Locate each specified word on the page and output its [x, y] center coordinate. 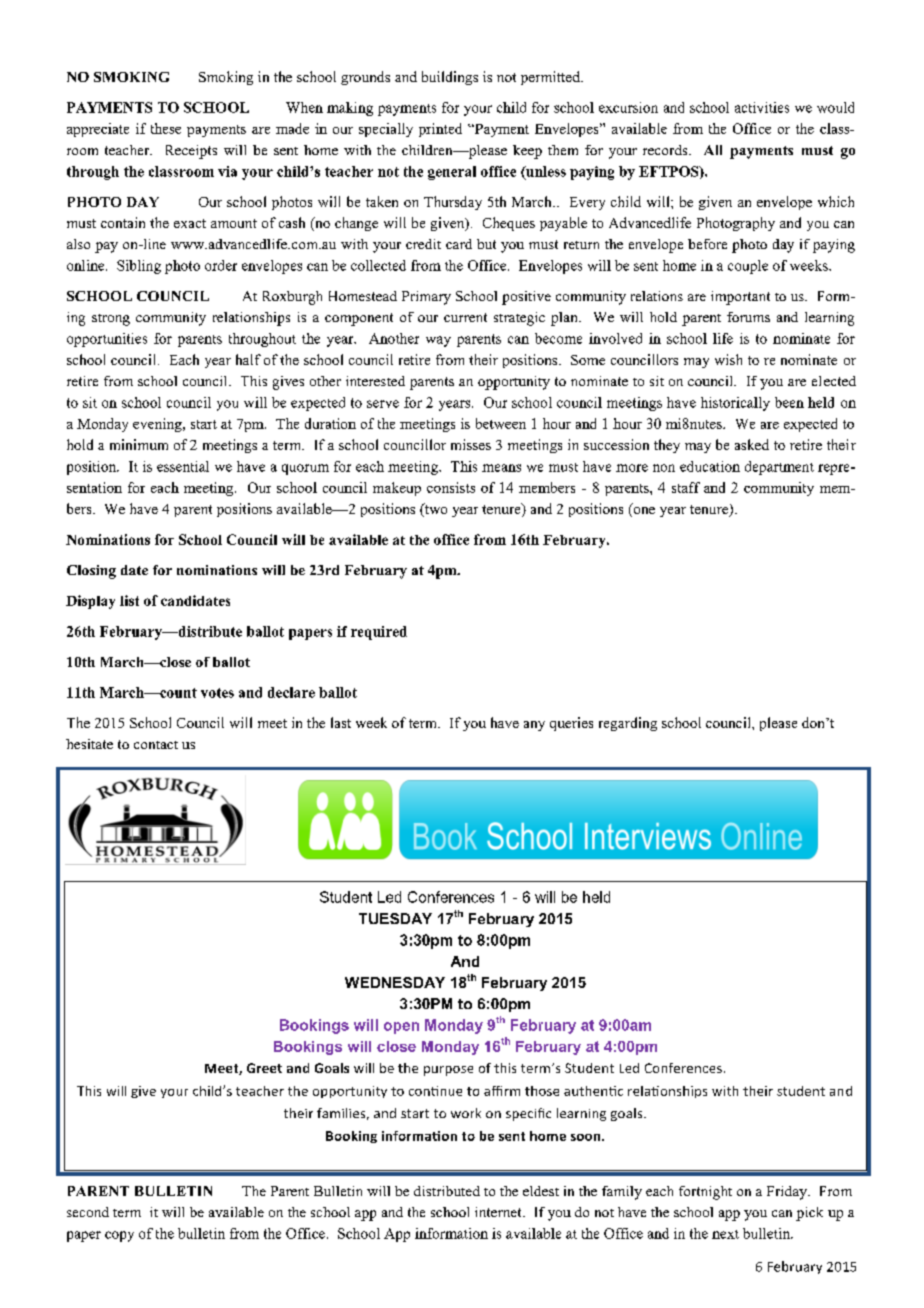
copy [119, 1236]
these [166, 128]
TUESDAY [395, 918]
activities [762, 107]
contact [156, 745]
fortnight [705, 1193]
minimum [139, 444]
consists [451, 487]
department [779, 468]
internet [499, 1212]
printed [440, 130]
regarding [628, 724]
